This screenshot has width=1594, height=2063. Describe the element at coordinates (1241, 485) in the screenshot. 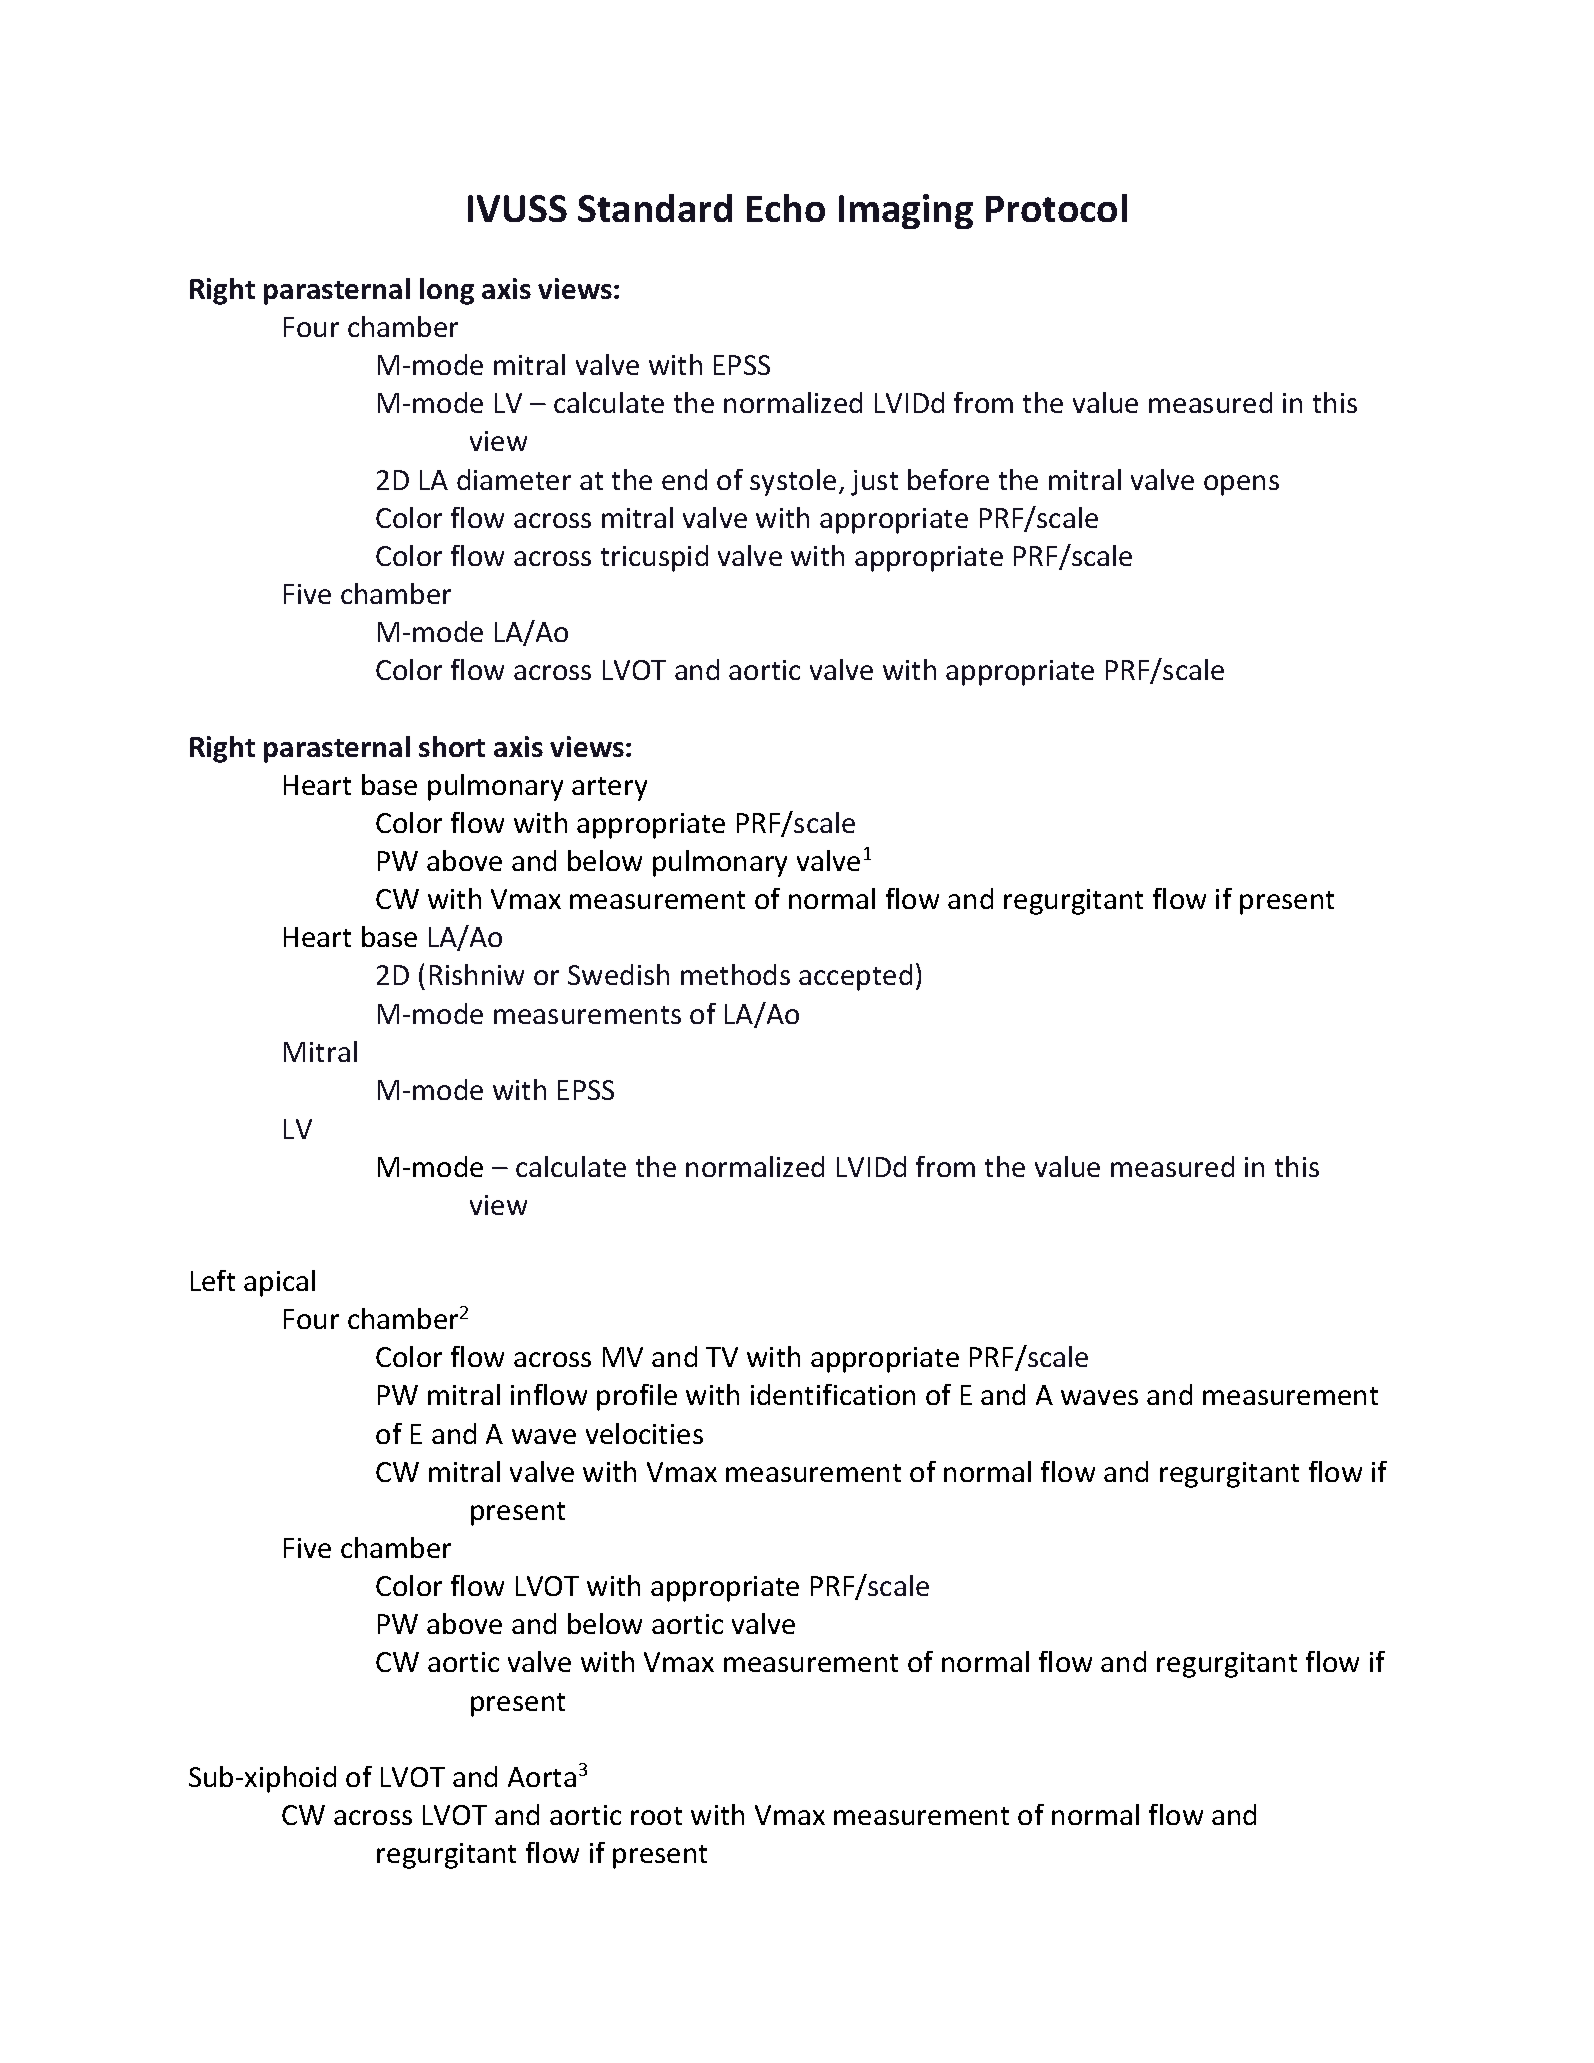

I see `opens` at that location.
